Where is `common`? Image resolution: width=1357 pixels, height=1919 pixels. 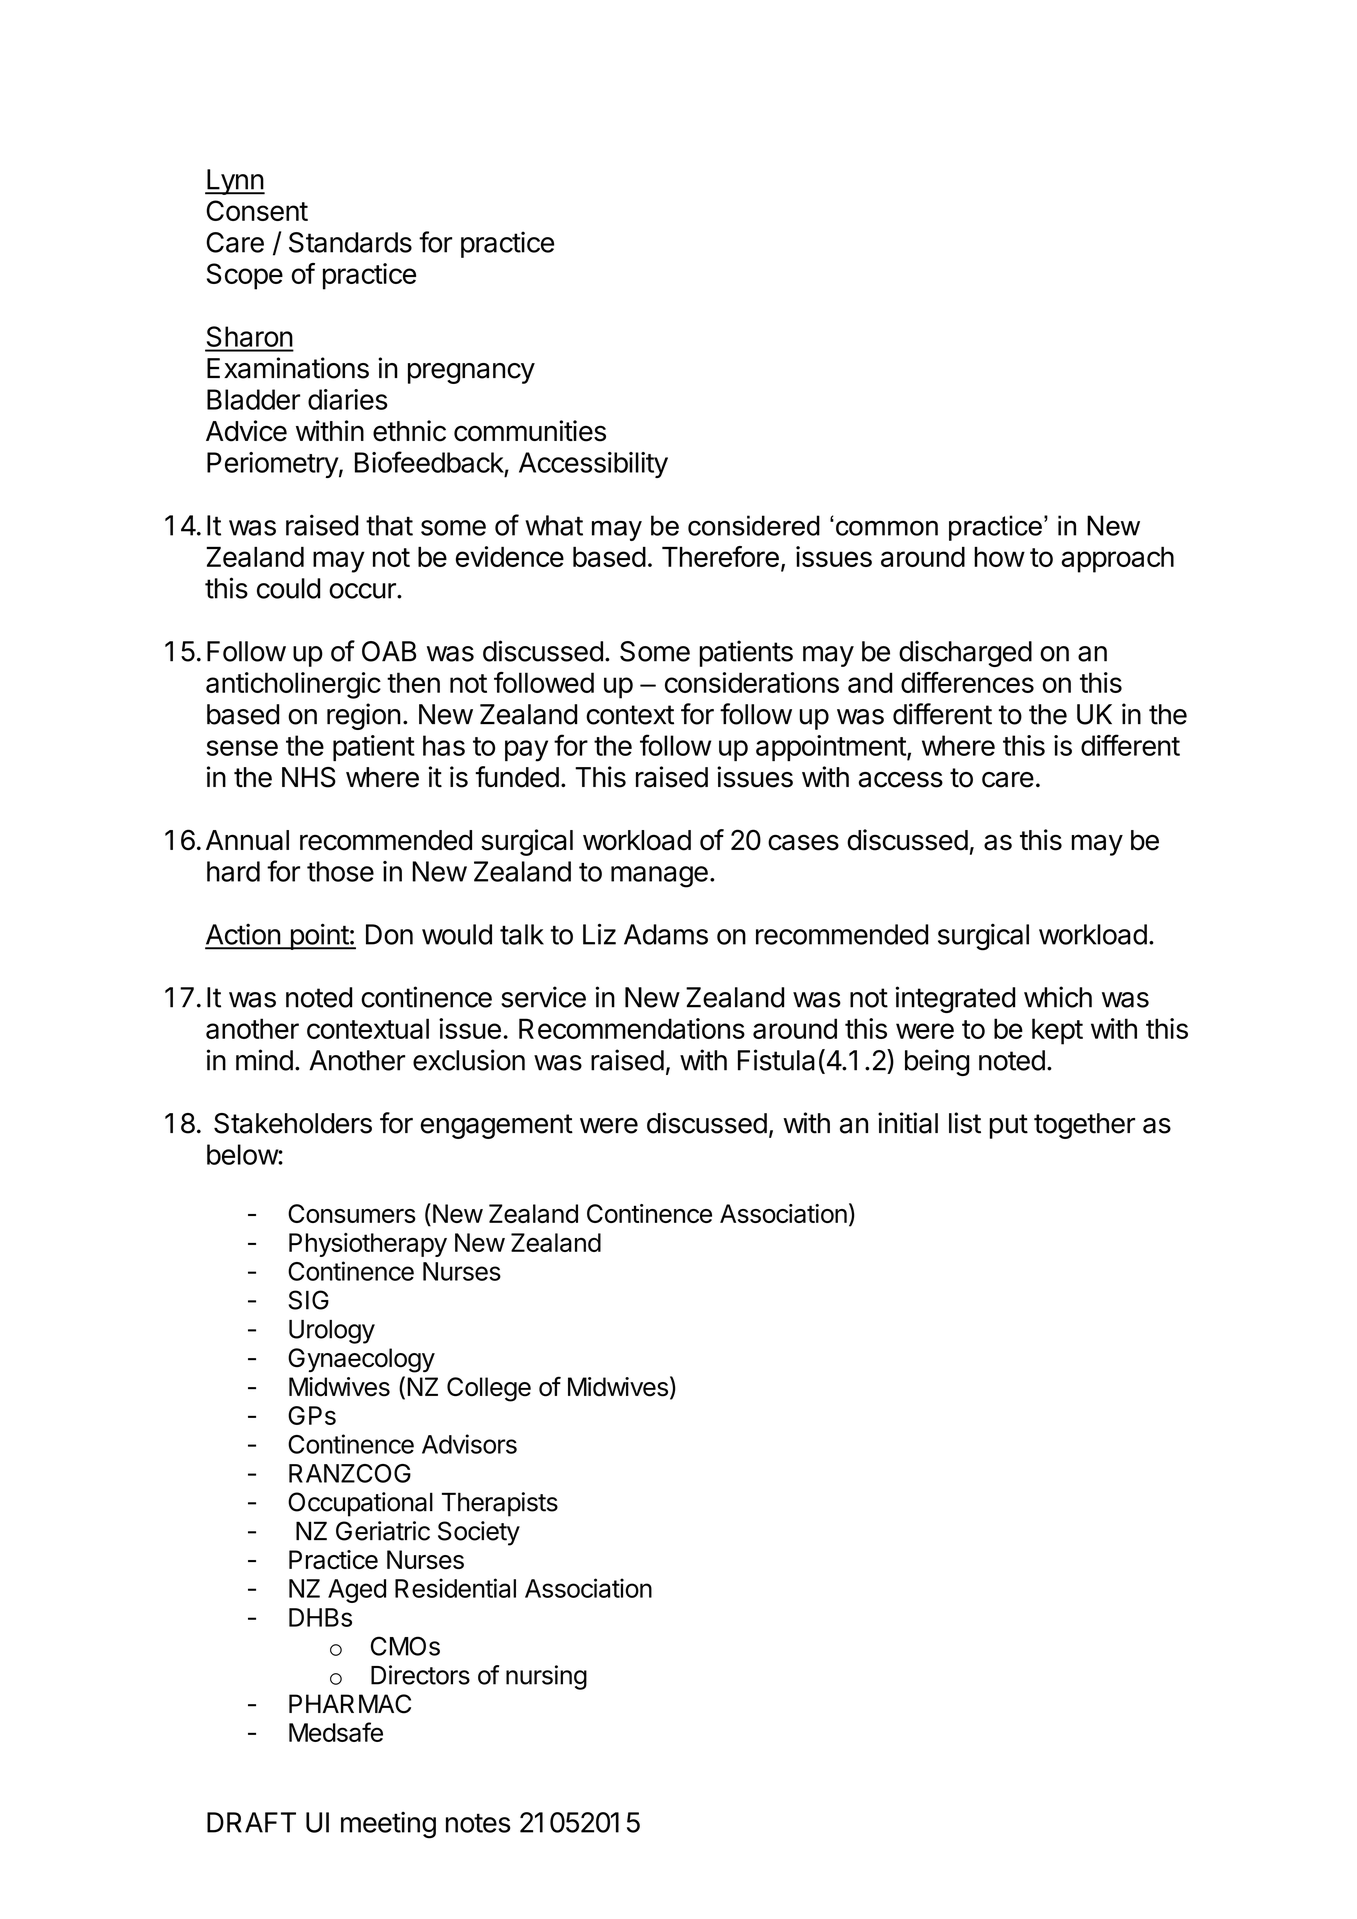 common is located at coordinates (887, 528).
